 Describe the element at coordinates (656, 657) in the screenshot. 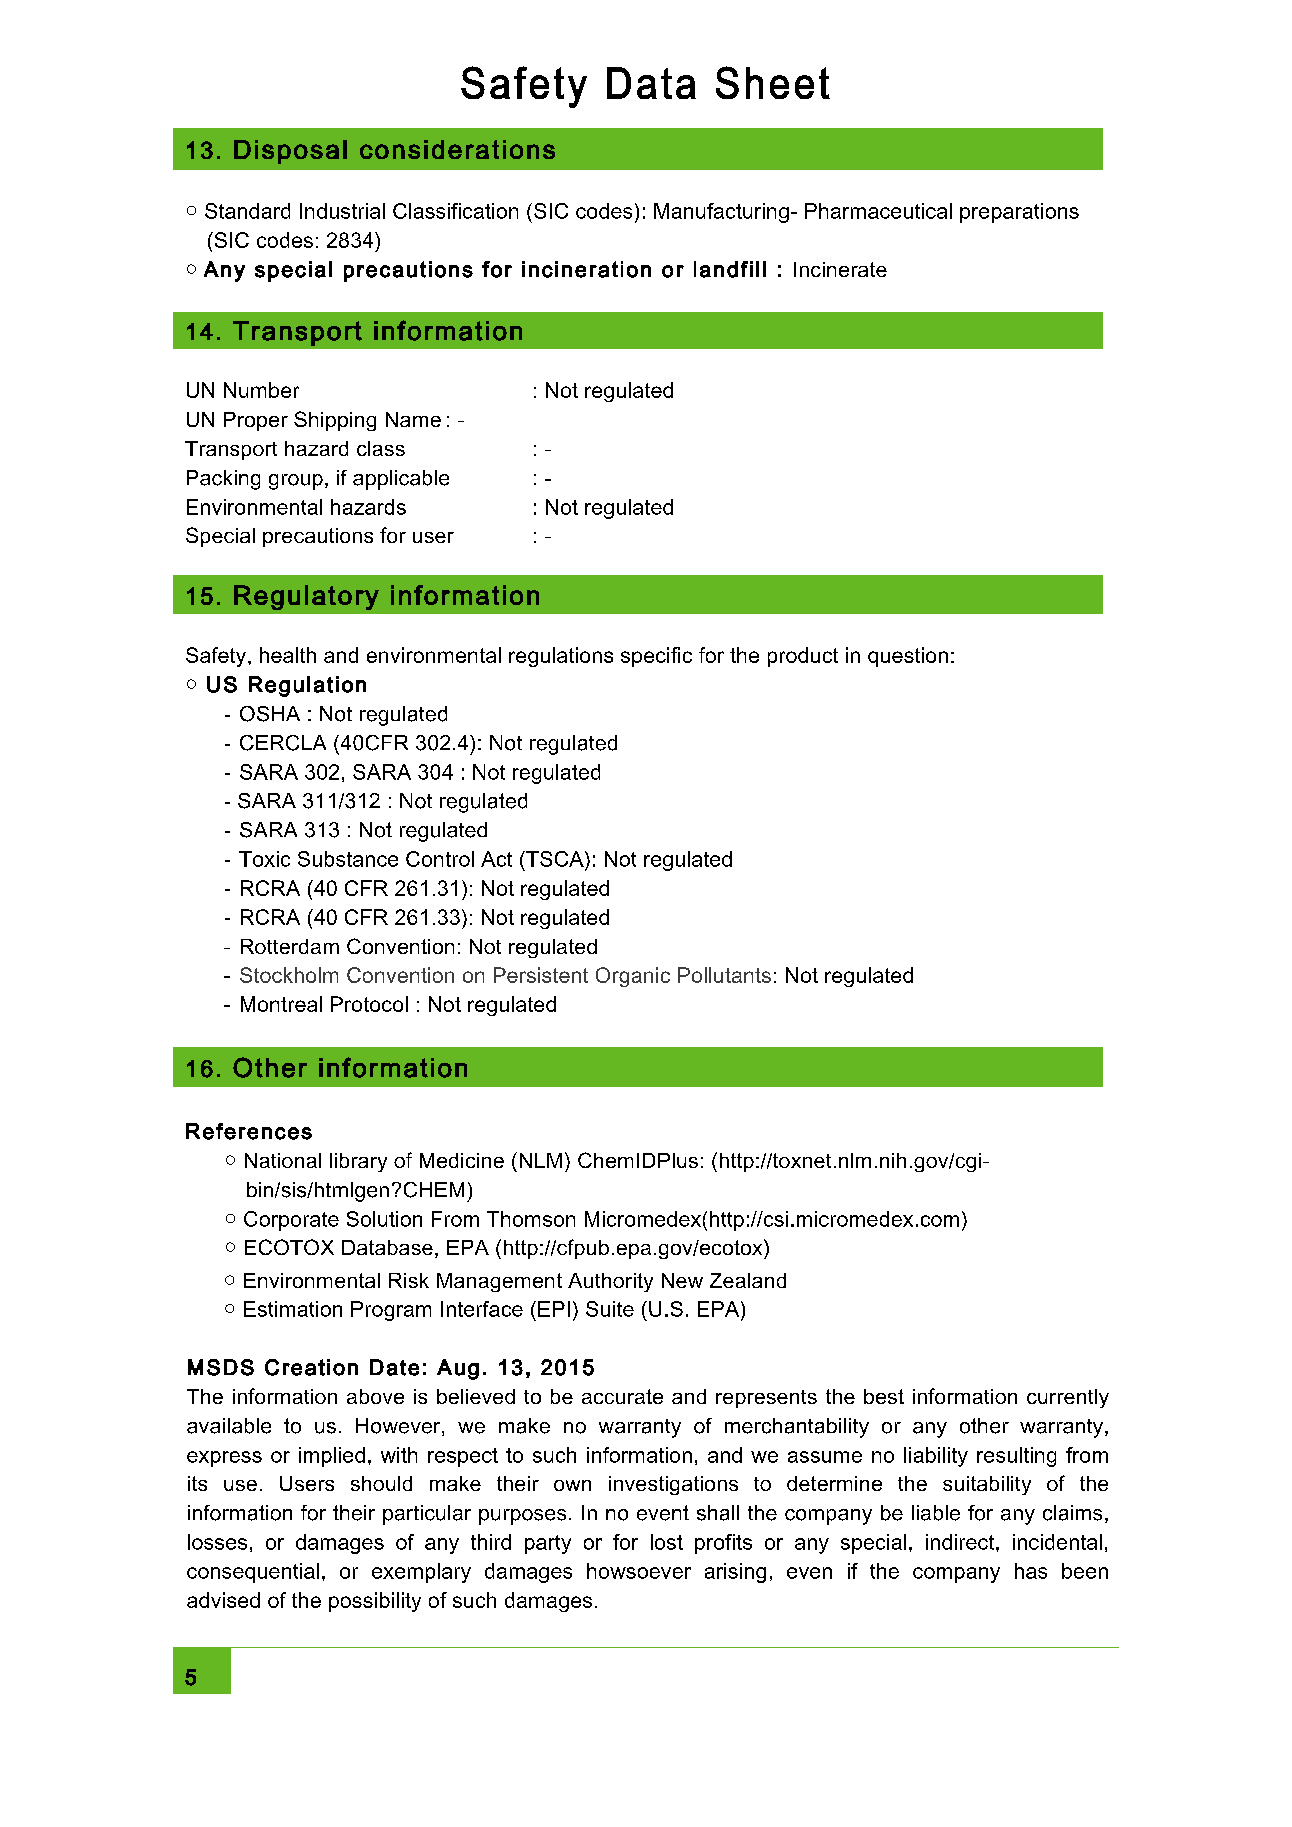

I see `specific` at that location.
